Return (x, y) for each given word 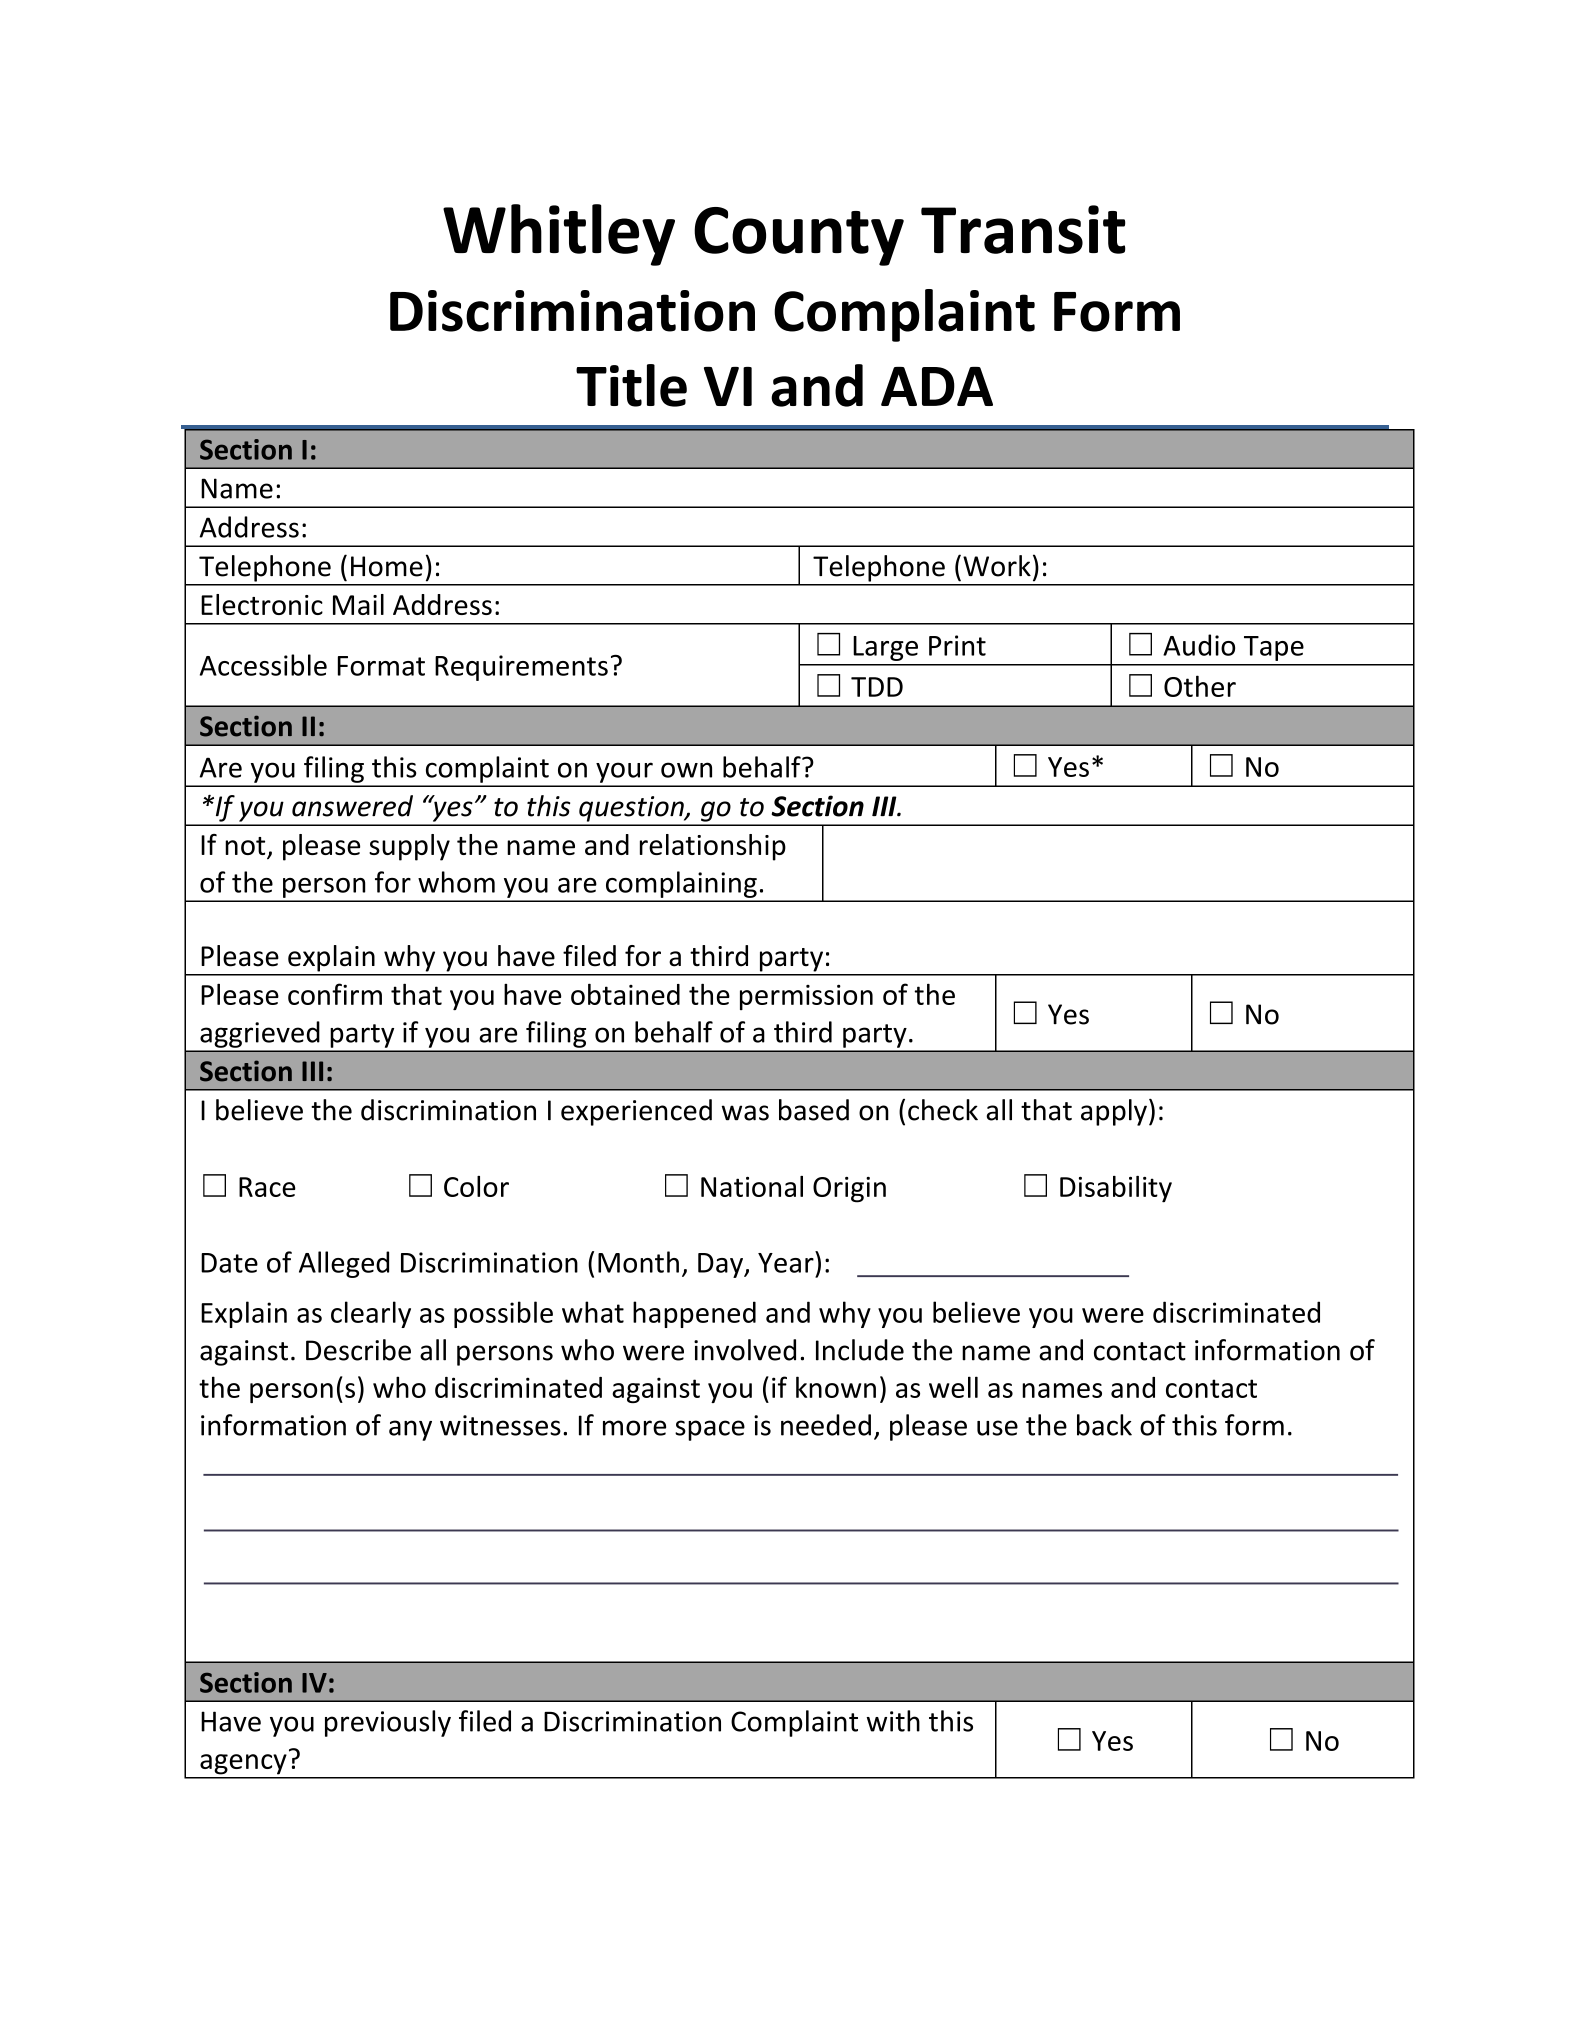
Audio (1199, 645)
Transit (1023, 229)
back (1104, 1425)
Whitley (559, 235)
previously (388, 1723)
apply (1114, 1112)
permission (806, 997)
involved (745, 1350)
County (799, 236)
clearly (371, 1314)
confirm (335, 994)
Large (885, 648)
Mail (358, 604)
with (893, 1721)
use (997, 1428)
